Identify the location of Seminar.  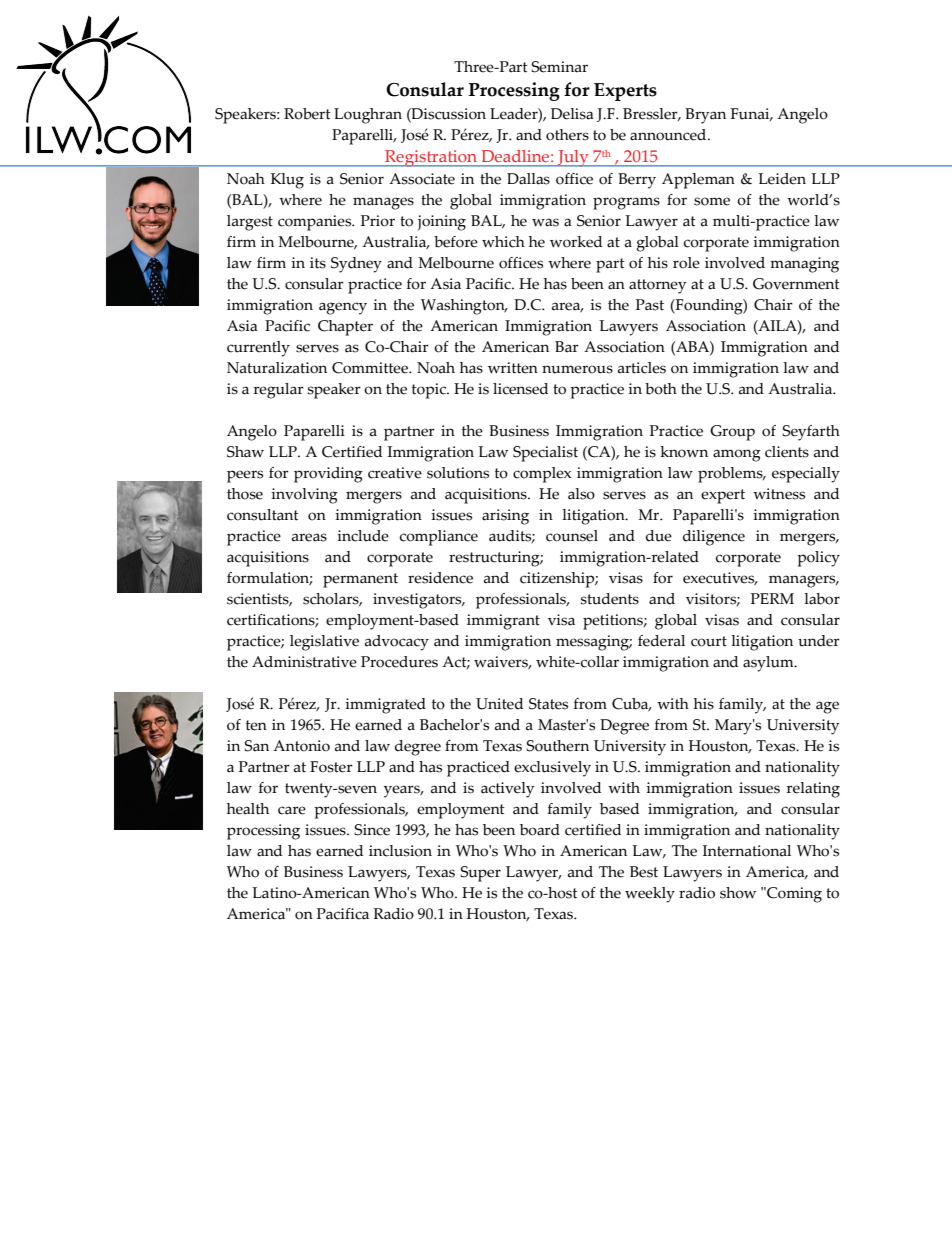
(559, 67).
